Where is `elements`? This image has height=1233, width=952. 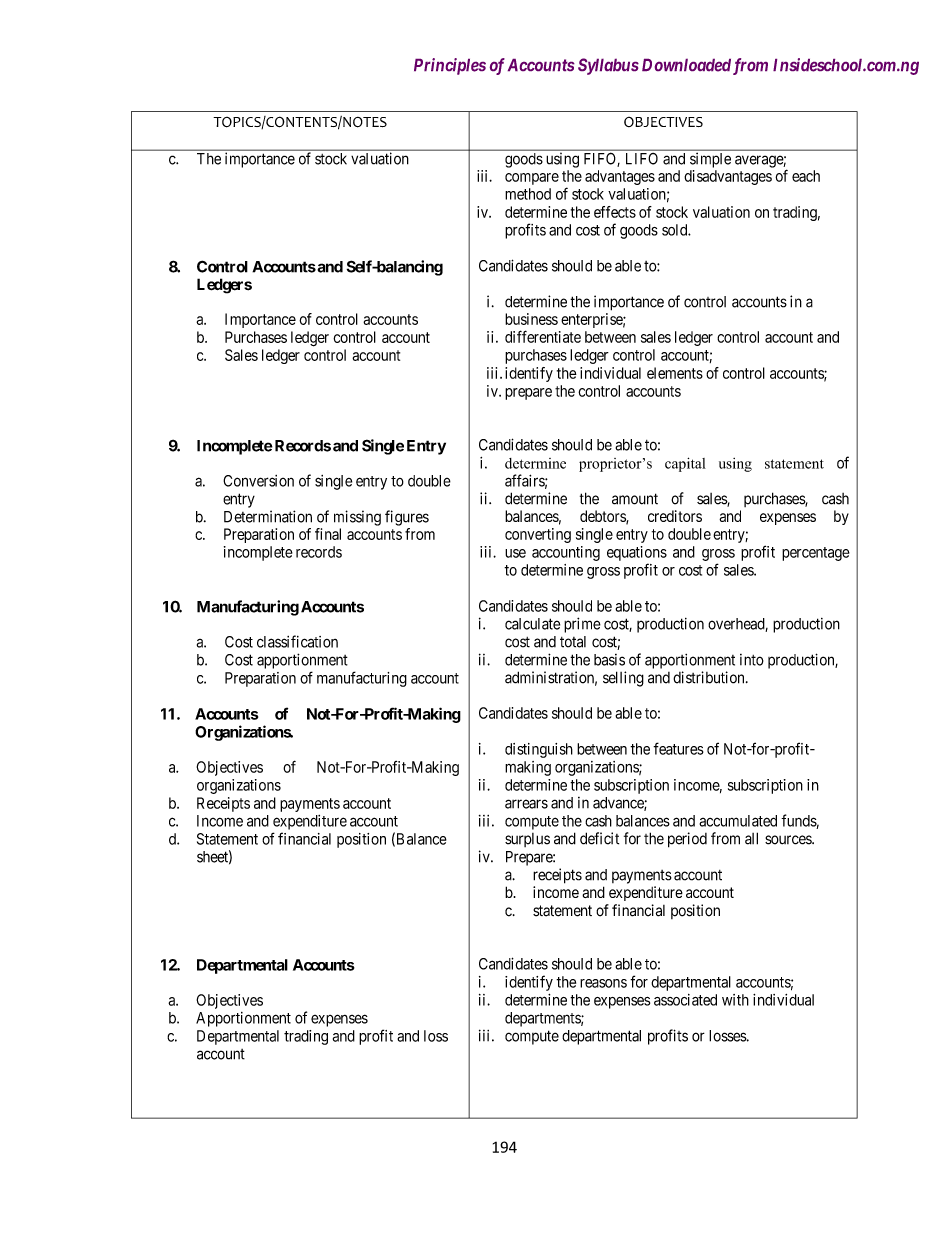
elements is located at coordinates (675, 373).
